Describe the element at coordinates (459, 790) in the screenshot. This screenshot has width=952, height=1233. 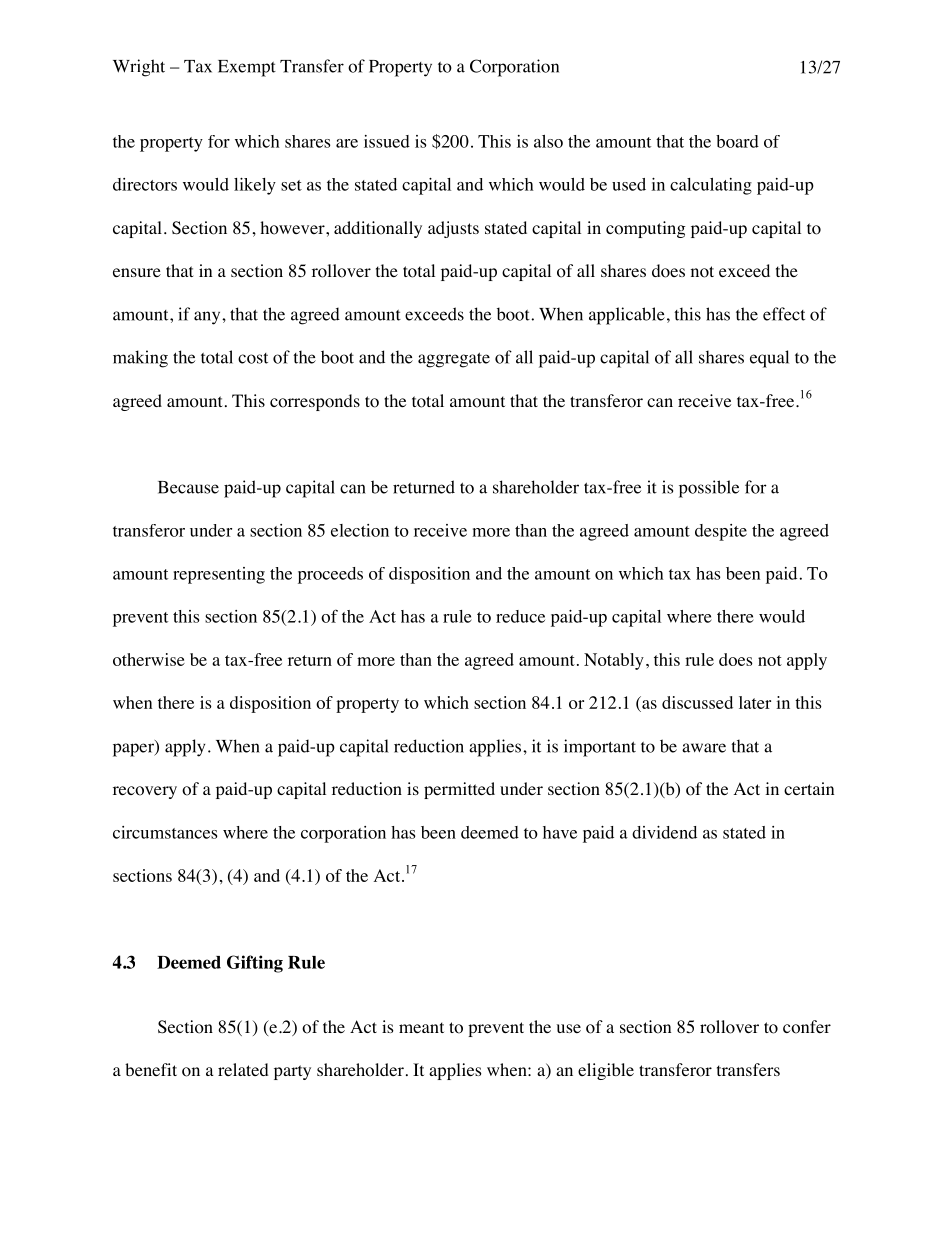
I see `permitted` at that location.
